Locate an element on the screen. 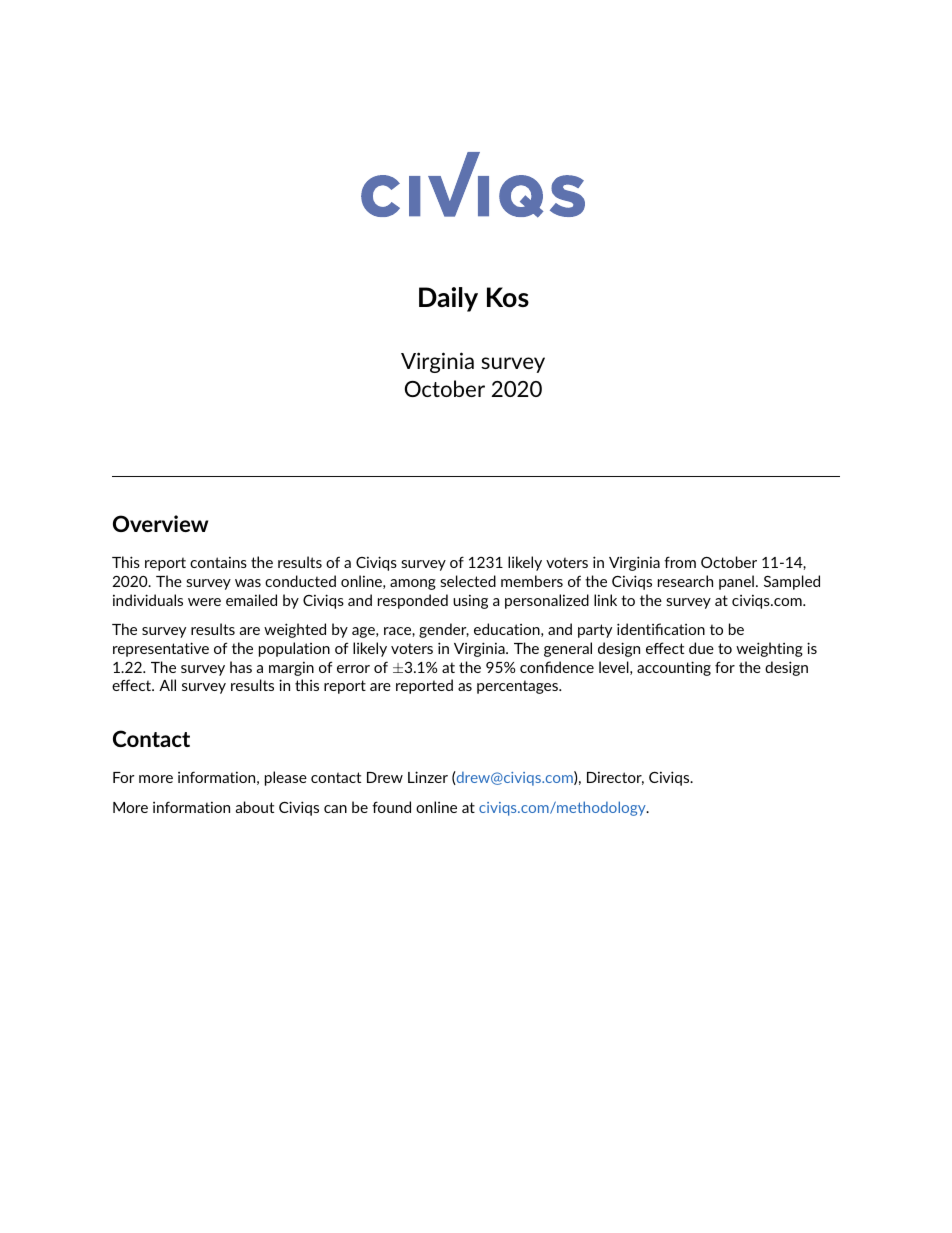  weighted is located at coordinates (295, 630).
